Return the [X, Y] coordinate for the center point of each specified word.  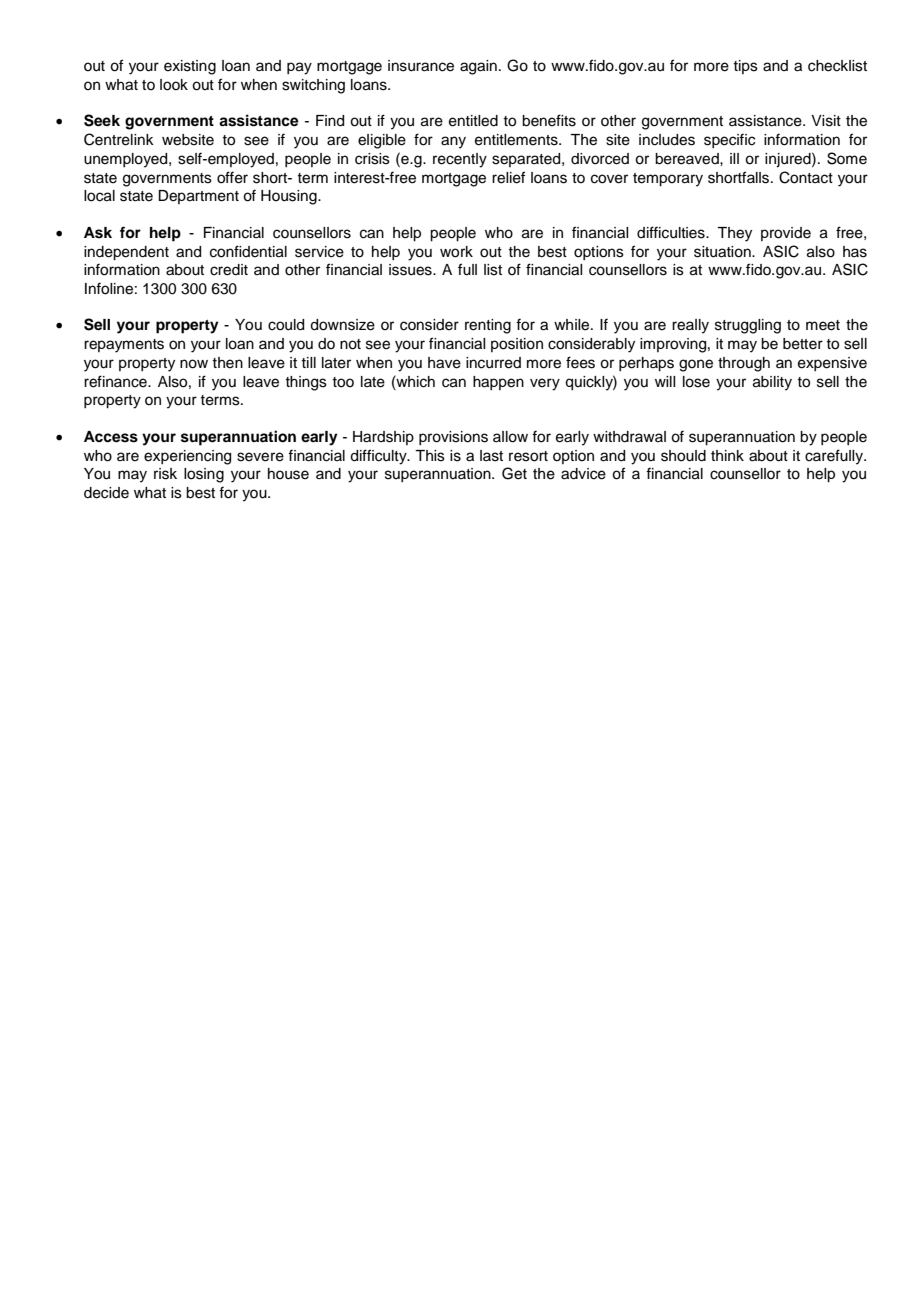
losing [204, 475]
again [478, 67]
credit [229, 270]
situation [723, 252]
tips [745, 67]
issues [411, 270]
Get [514, 473]
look [174, 85]
